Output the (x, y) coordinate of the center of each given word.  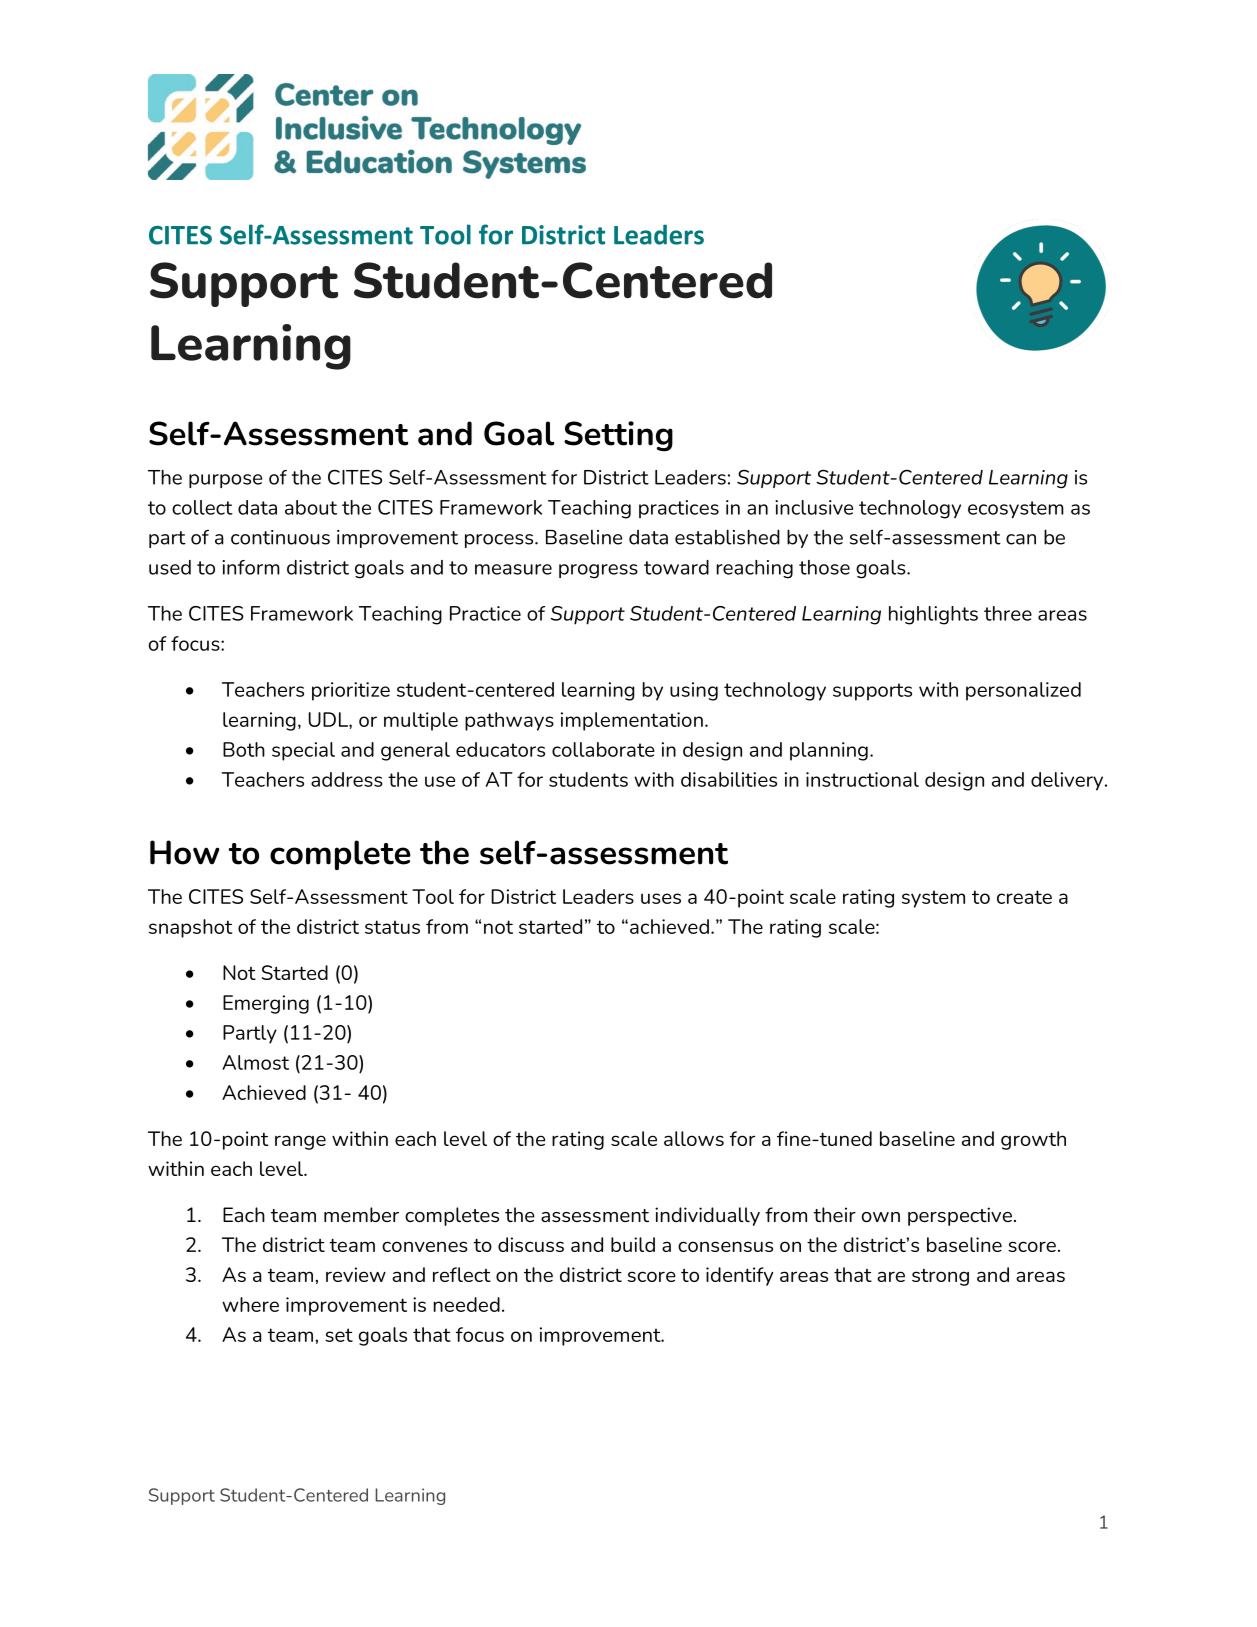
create (1024, 897)
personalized (1023, 691)
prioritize (351, 691)
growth (1033, 1140)
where (250, 1304)
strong (940, 1277)
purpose (225, 481)
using (694, 691)
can (1021, 539)
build (633, 1244)
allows (694, 1138)
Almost (255, 1062)
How (185, 852)
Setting (618, 436)
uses (661, 898)
